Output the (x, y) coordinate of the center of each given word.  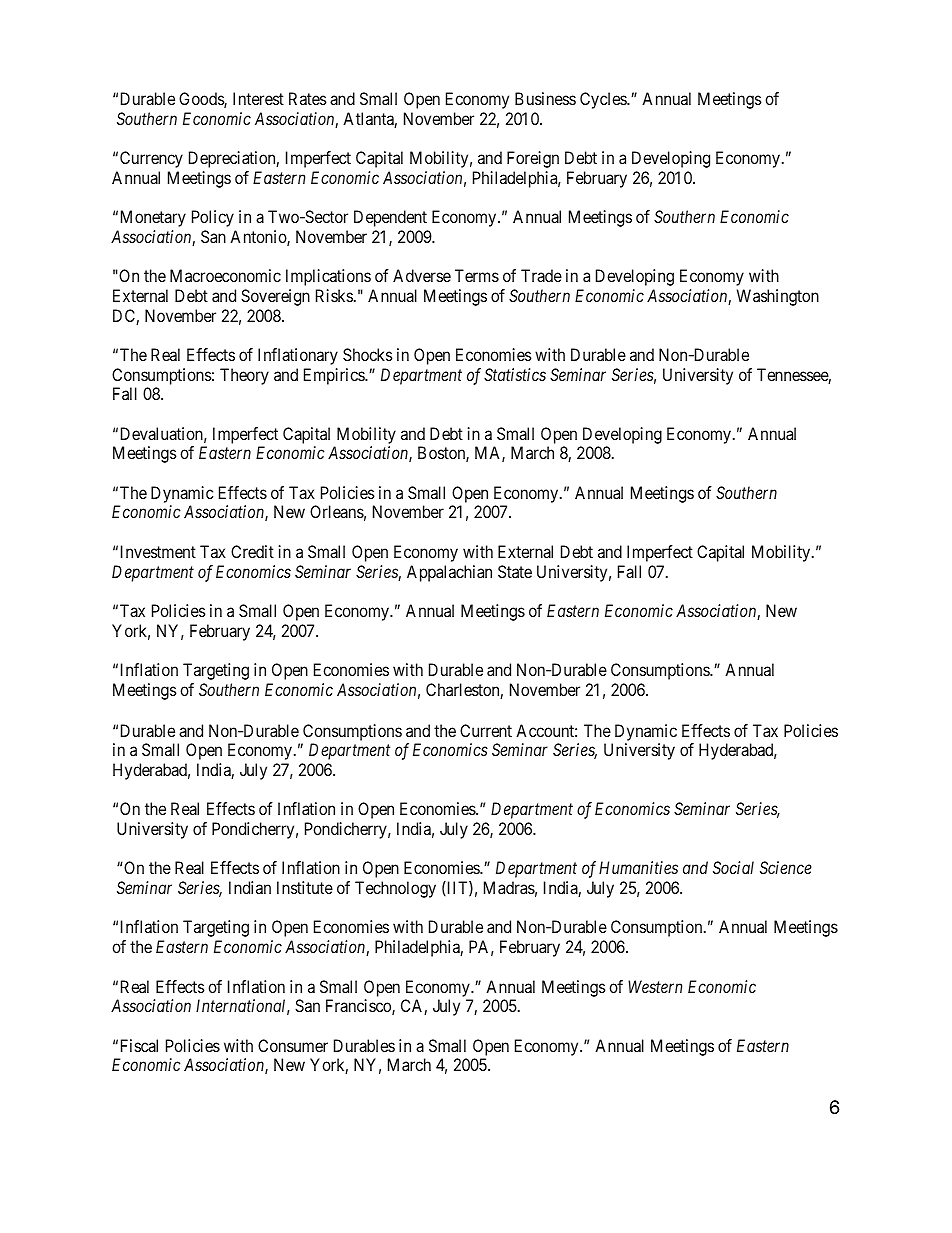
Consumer (293, 1045)
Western (655, 986)
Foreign (533, 159)
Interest (258, 98)
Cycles (604, 100)
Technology (395, 889)
